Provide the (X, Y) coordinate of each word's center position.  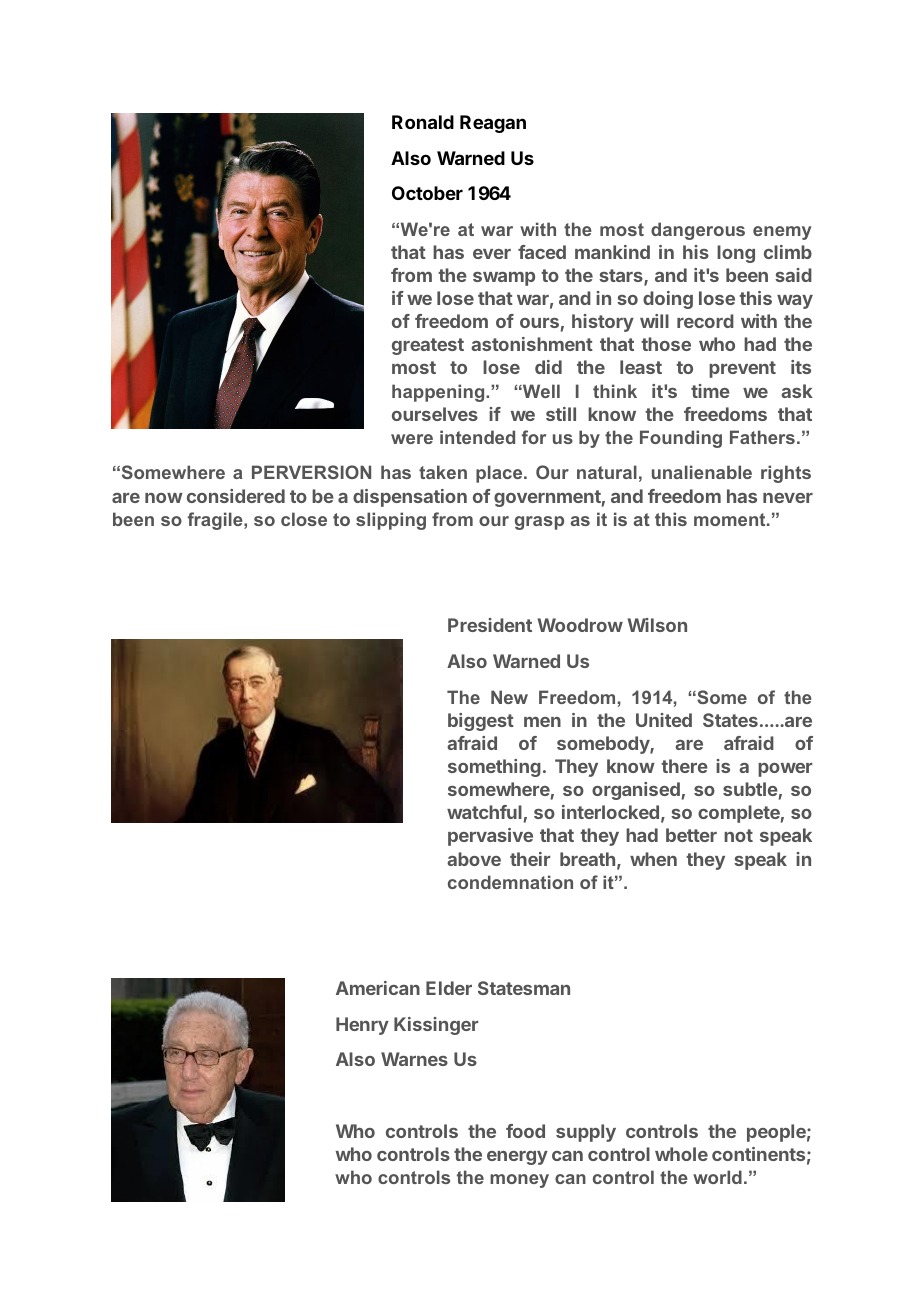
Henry (362, 1026)
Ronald (423, 122)
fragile (216, 521)
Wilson (657, 625)
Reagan (493, 124)
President (490, 625)
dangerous (698, 231)
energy (517, 1158)
